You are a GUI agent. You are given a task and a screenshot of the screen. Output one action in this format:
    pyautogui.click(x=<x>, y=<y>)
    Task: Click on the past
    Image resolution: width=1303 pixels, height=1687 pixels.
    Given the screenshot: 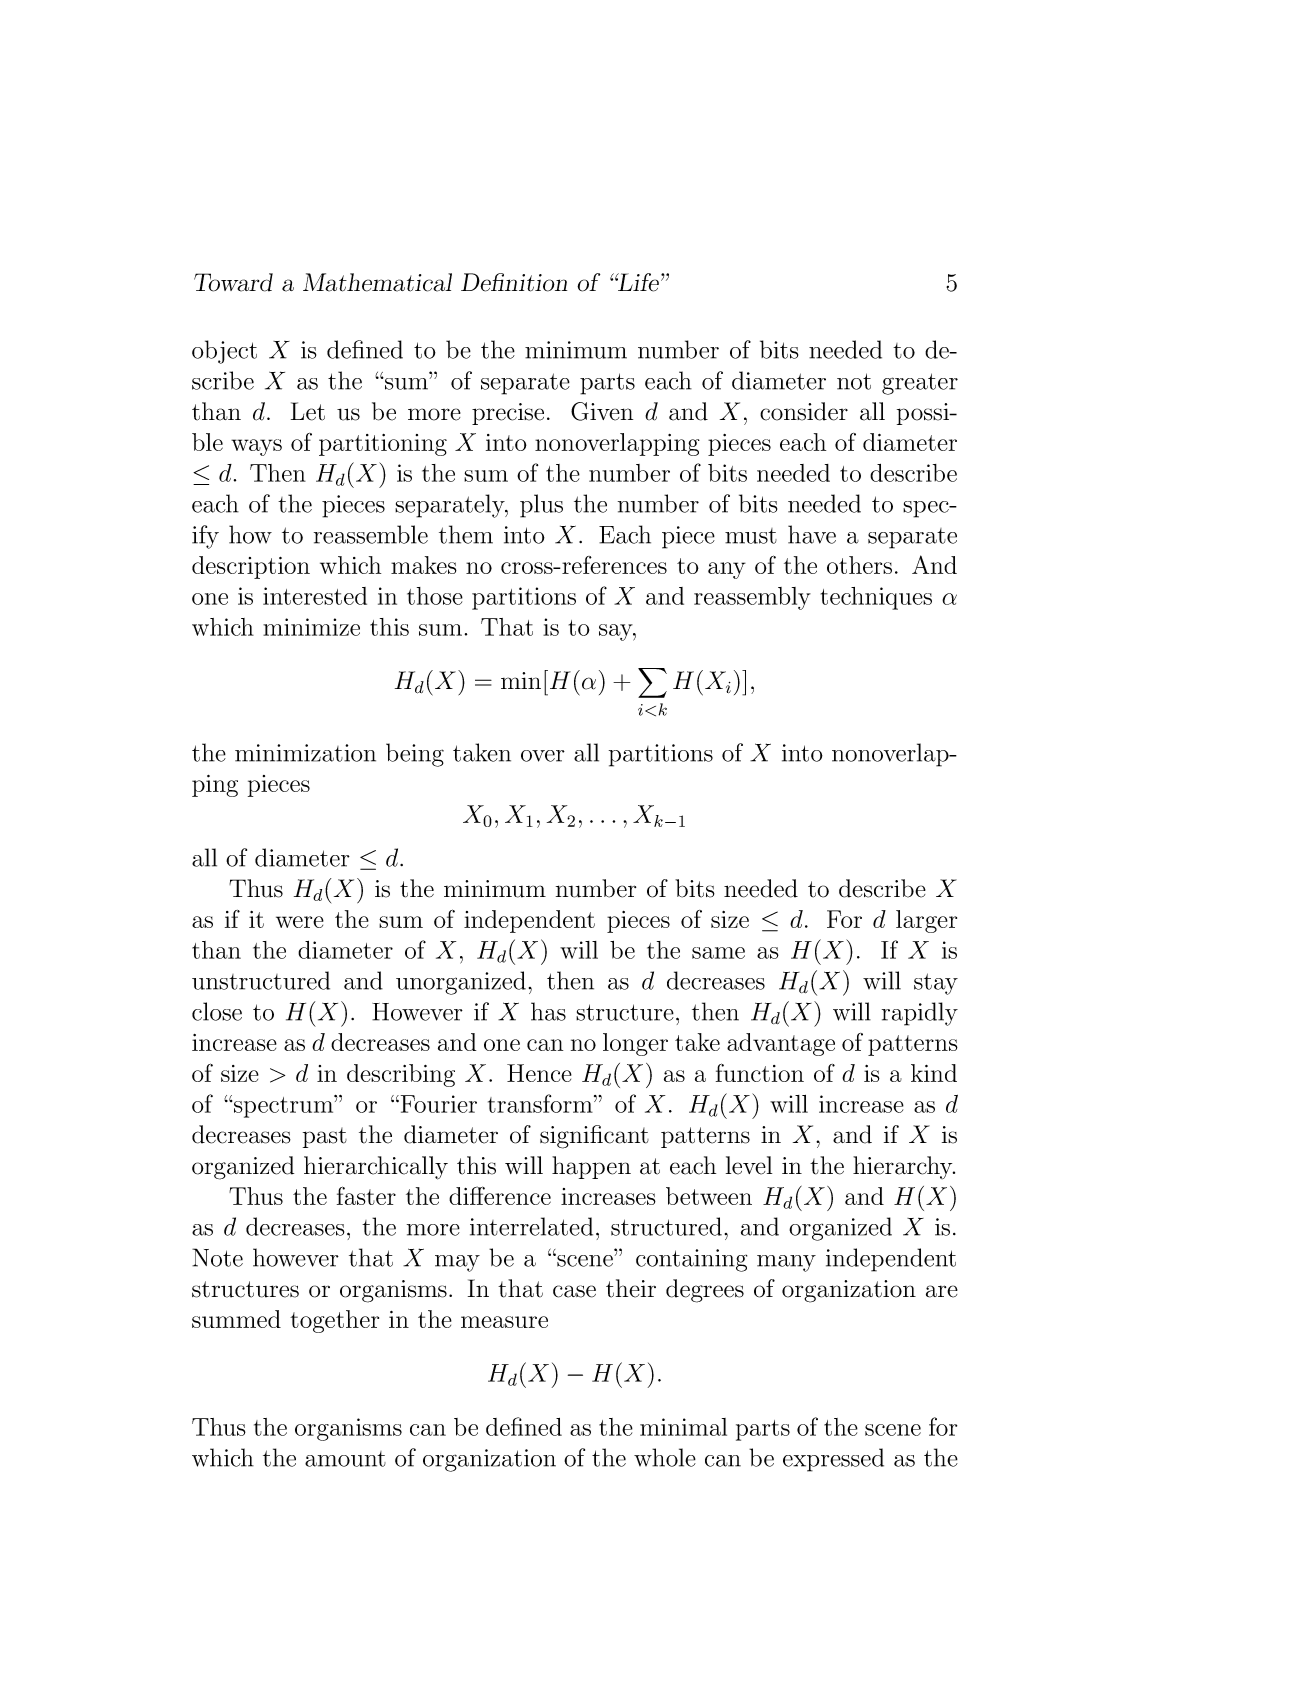 What is the action you would take?
    pyautogui.click(x=325, y=1138)
